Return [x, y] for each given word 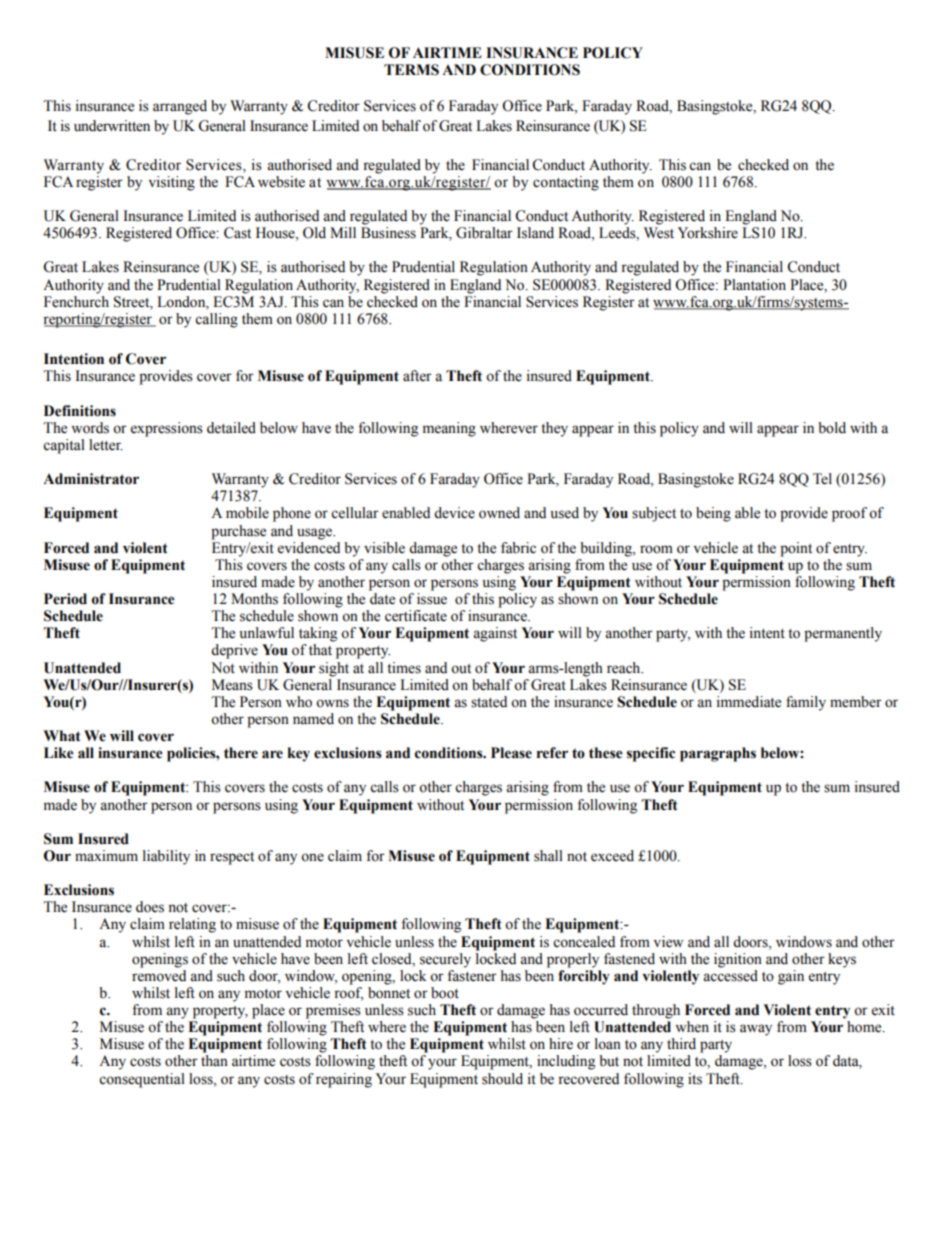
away [756, 1030]
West [659, 233]
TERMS [411, 70]
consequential [142, 1080]
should [502, 1079]
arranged [180, 107]
